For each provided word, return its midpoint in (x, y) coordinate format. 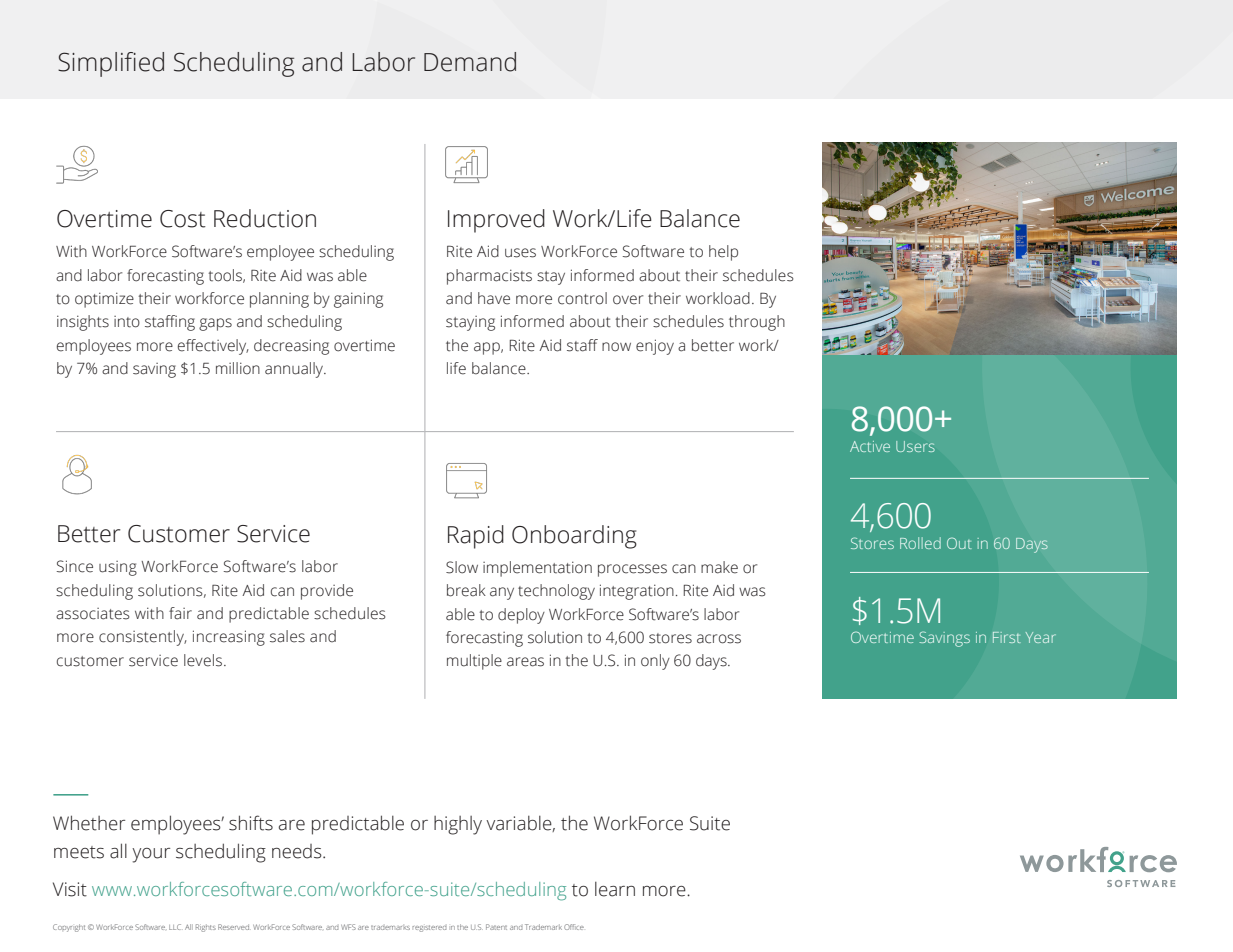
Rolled (920, 543)
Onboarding (574, 537)
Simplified (111, 64)
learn (615, 889)
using (118, 568)
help (723, 253)
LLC (175, 927)
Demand (470, 62)
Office (574, 927)
